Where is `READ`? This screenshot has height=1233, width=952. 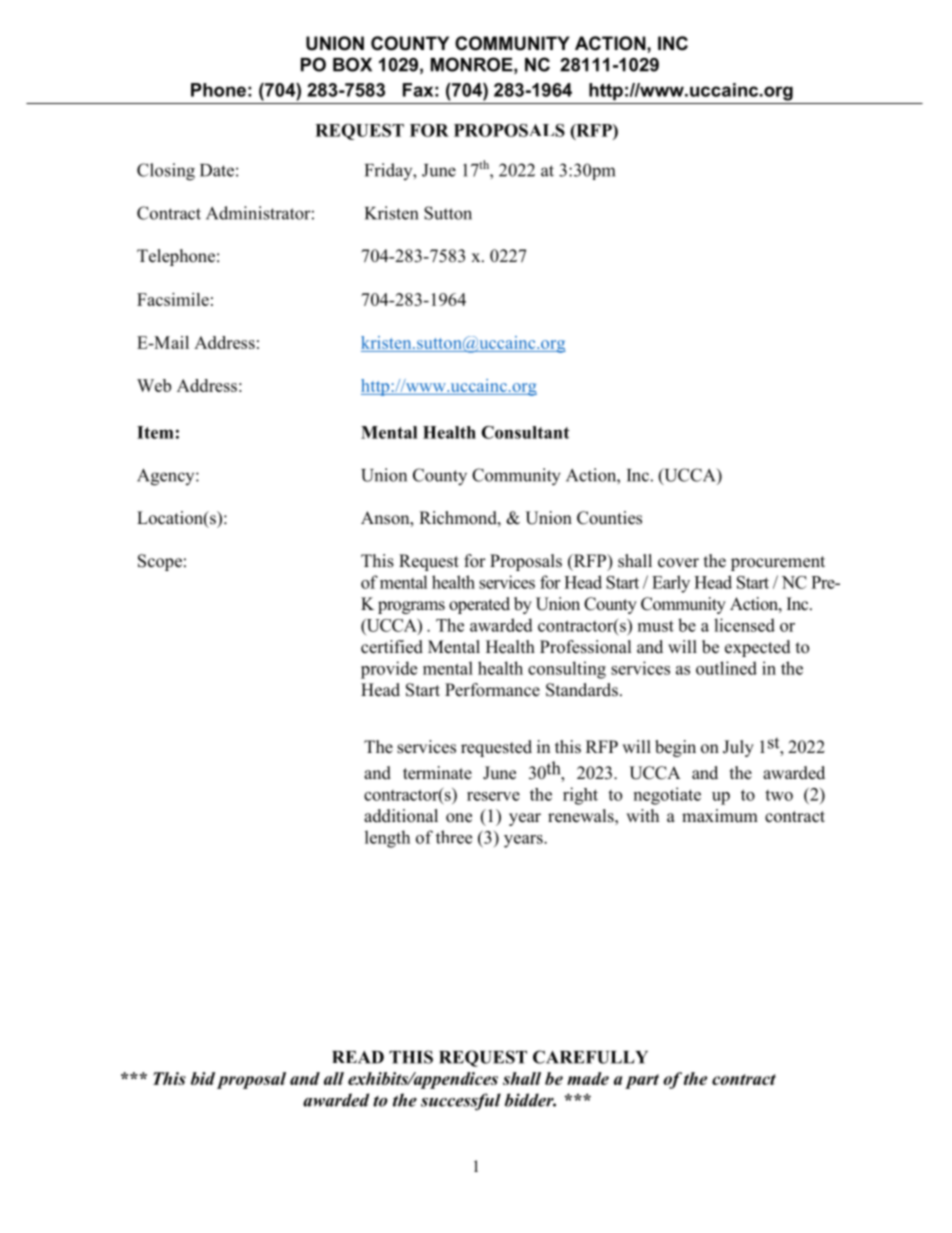 READ is located at coordinates (358, 1057).
